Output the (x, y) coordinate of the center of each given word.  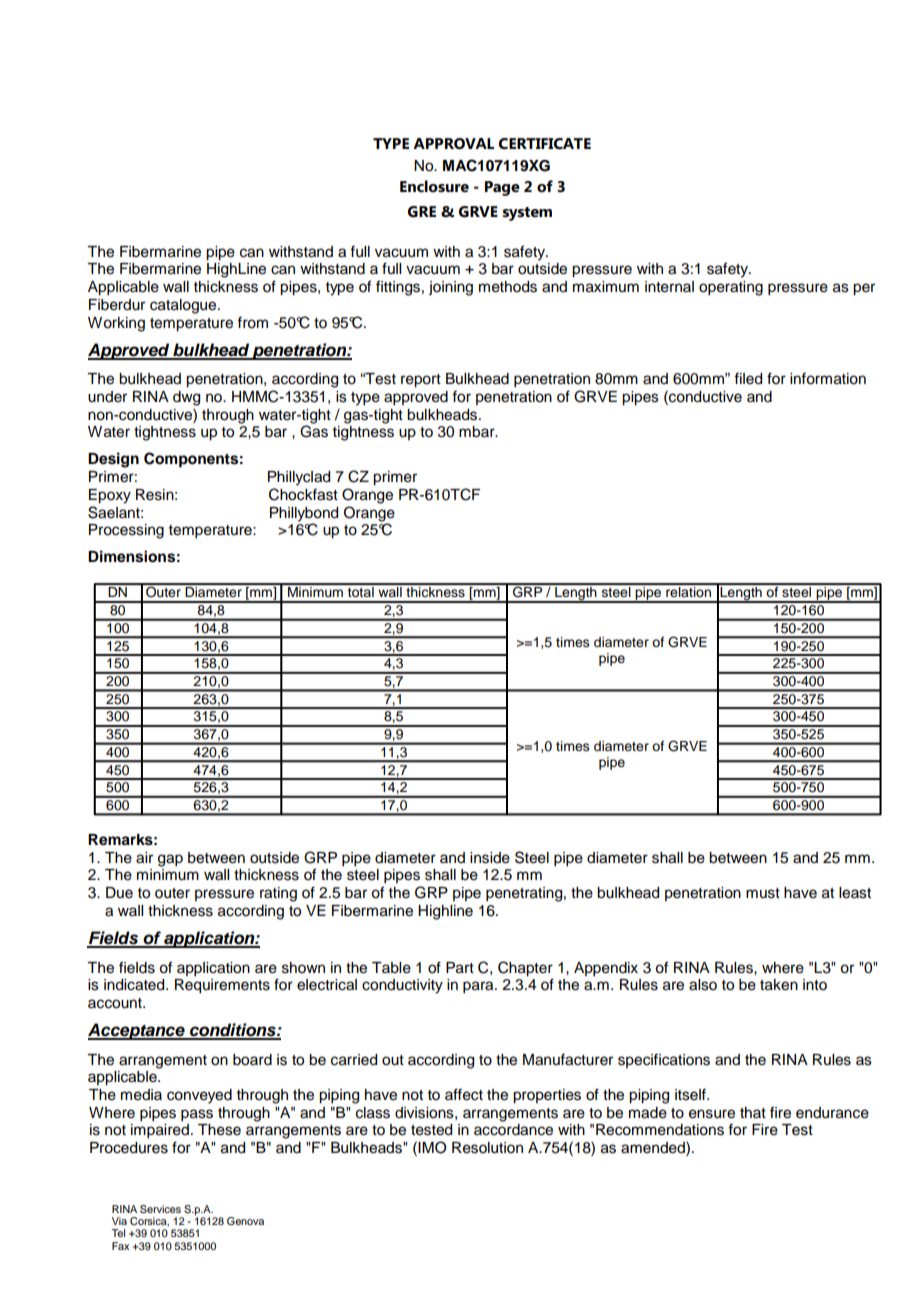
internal (669, 287)
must (763, 893)
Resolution (487, 1148)
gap (170, 860)
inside (490, 858)
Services (160, 1209)
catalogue (184, 306)
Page (502, 188)
